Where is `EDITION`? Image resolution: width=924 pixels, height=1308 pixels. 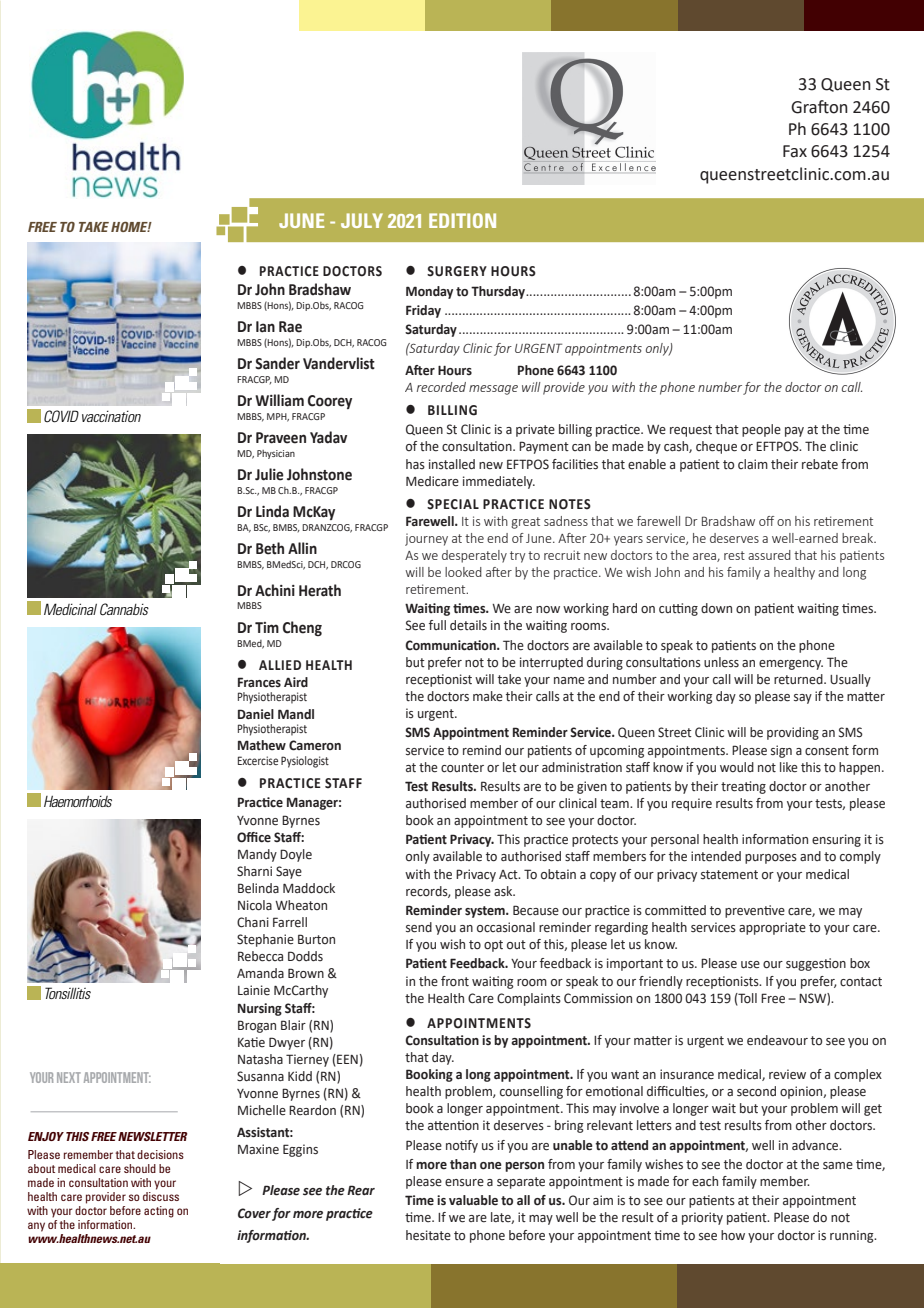 EDITION is located at coordinates (462, 220).
